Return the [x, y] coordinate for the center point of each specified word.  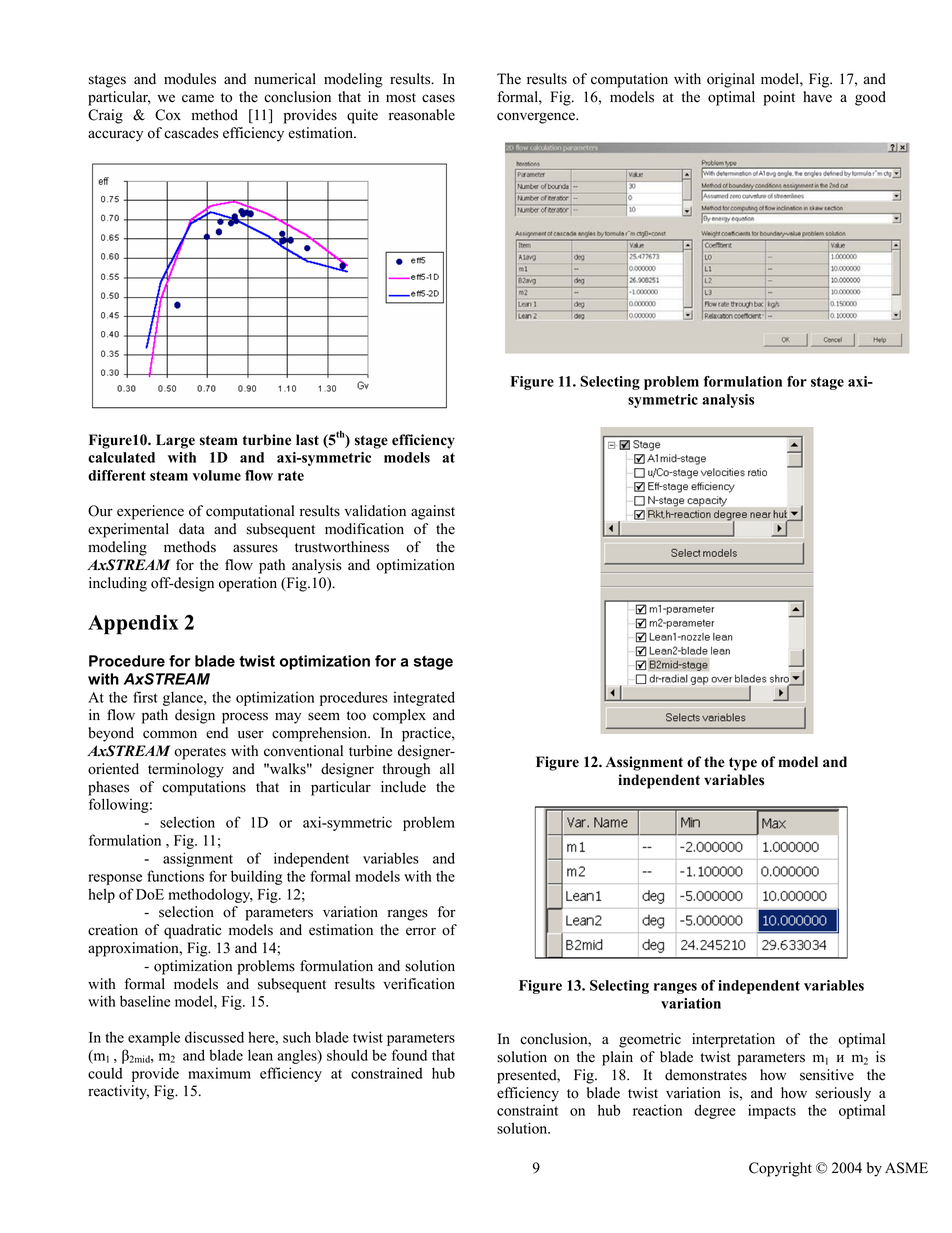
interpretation [733, 1040]
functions [175, 876]
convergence [537, 118]
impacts [772, 1111]
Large [175, 441]
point [779, 98]
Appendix [133, 624]
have [817, 97]
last [307, 440]
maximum [219, 1073]
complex [399, 716]
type [743, 764]
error [421, 931]
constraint [527, 1110]
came [198, 98]
